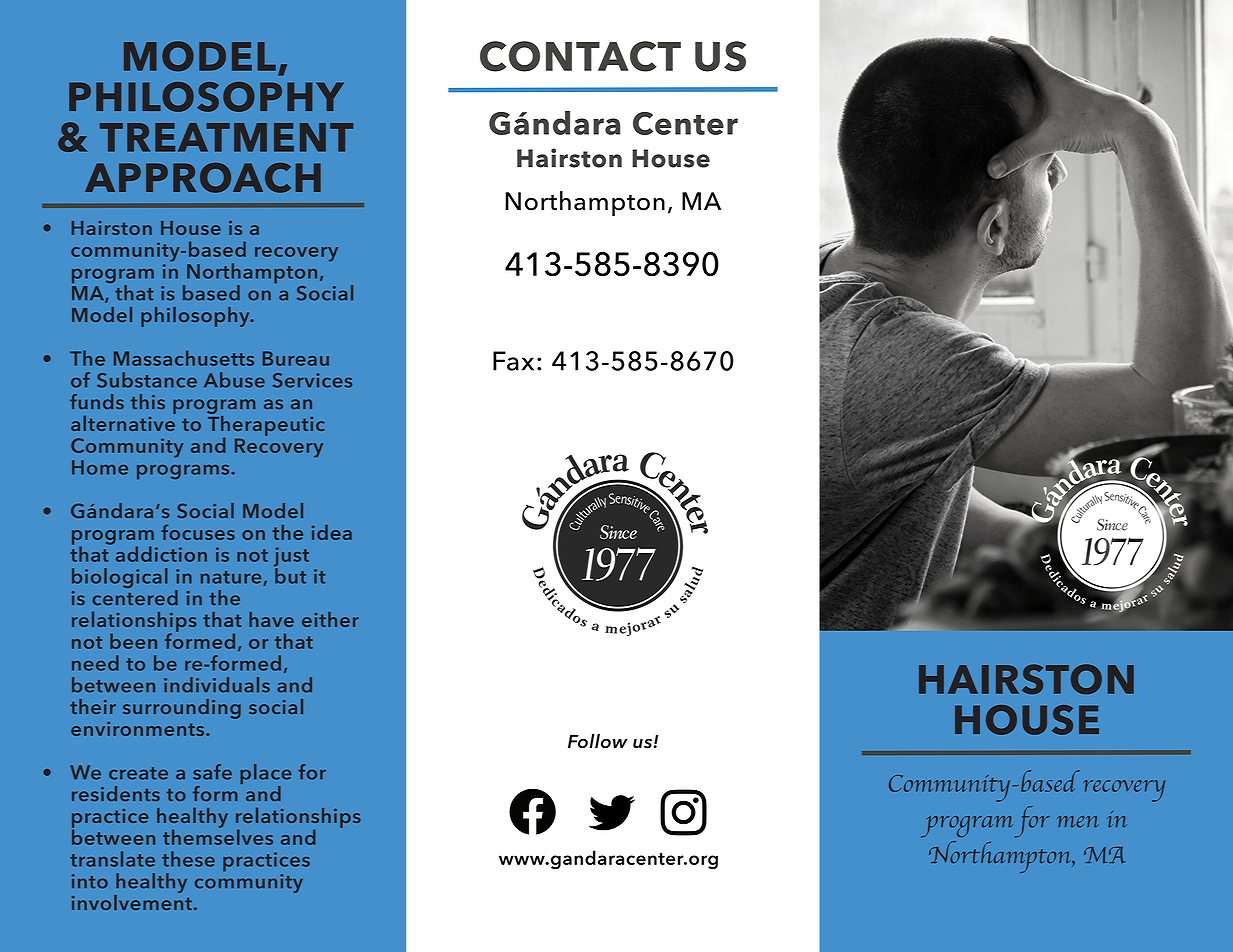 This page has height=952, width=1233. What do you see at coordinates (133, 641) in the page?
I see `been` at bounding box center [133, 641].
